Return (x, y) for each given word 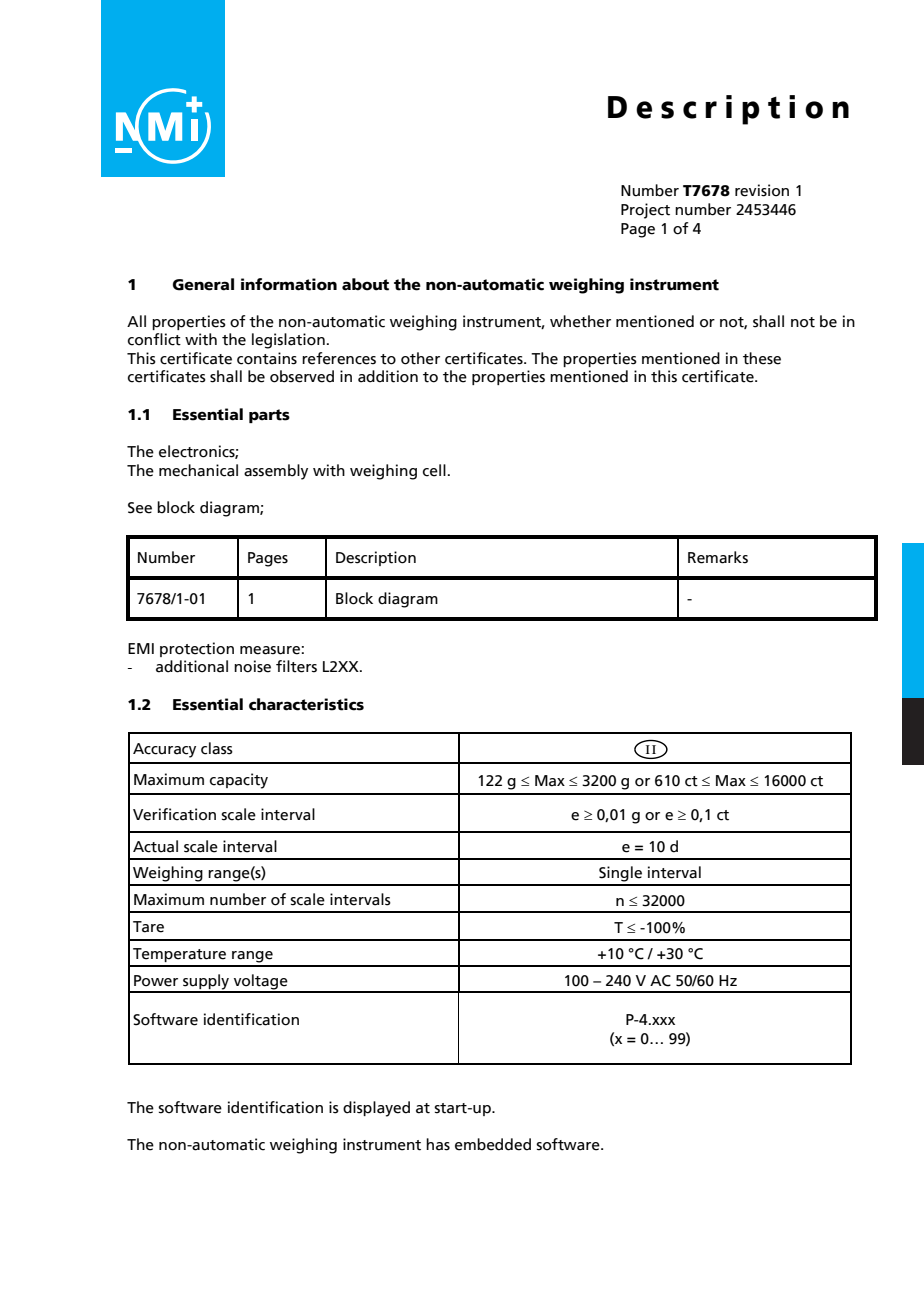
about (365, 284)
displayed (376, 1109)
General (203, 284)
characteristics (306, 704)
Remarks (718, 557)
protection (197, 649)
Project (645, 211)
